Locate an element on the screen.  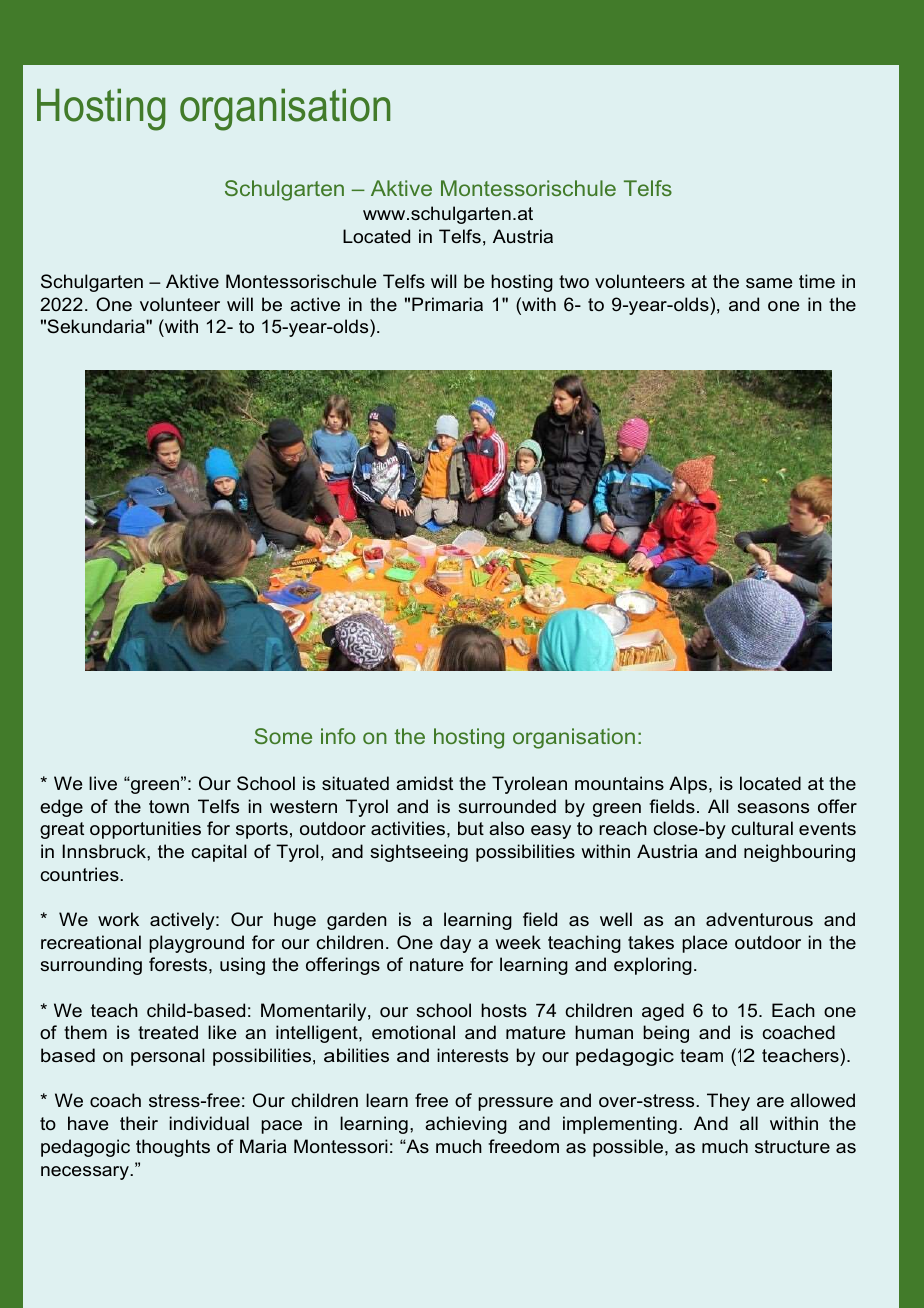
but is located at coordinates (471, 828).
